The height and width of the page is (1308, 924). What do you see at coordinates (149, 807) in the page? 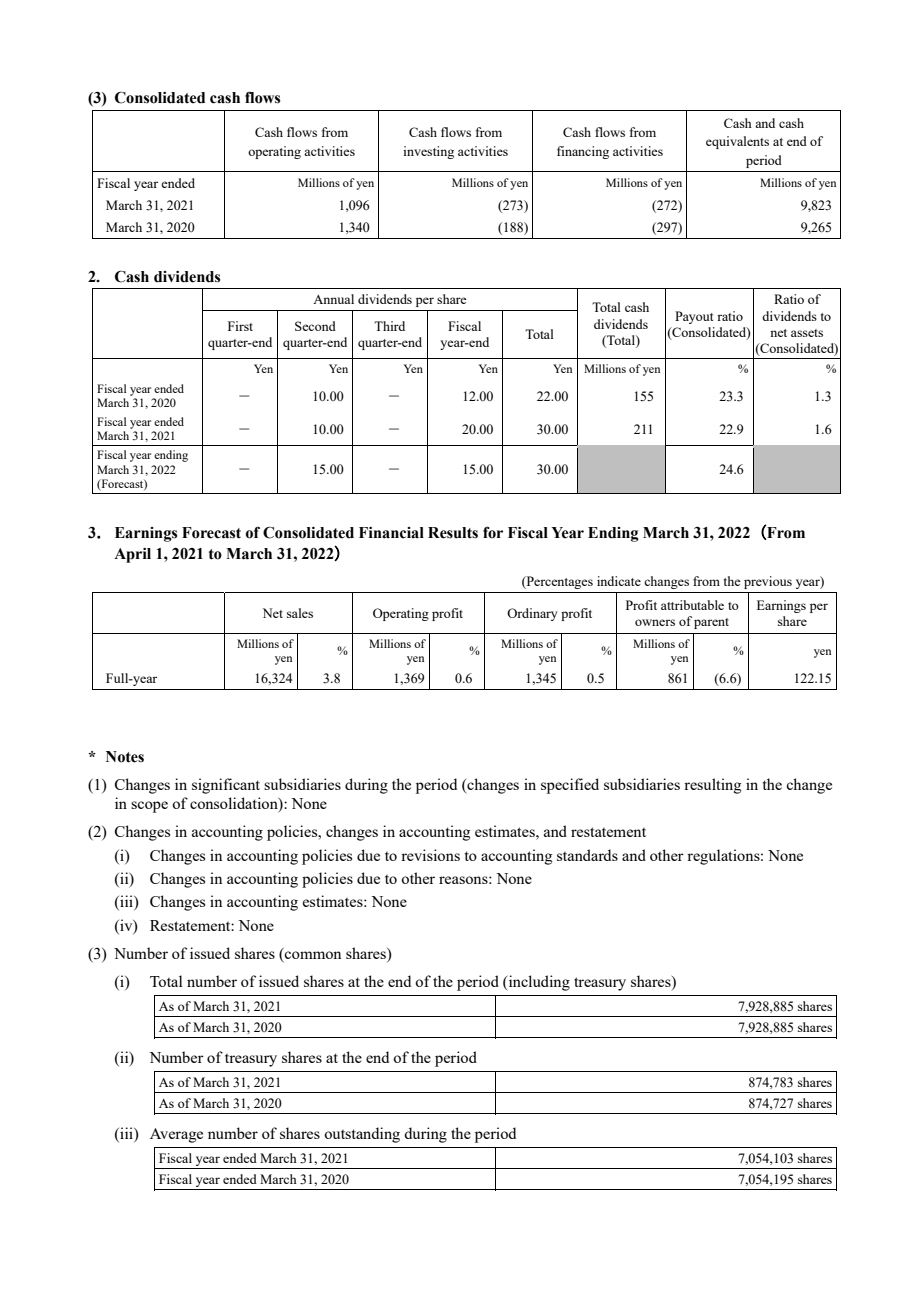
I see `scope` at bounding box center [149, 807].
